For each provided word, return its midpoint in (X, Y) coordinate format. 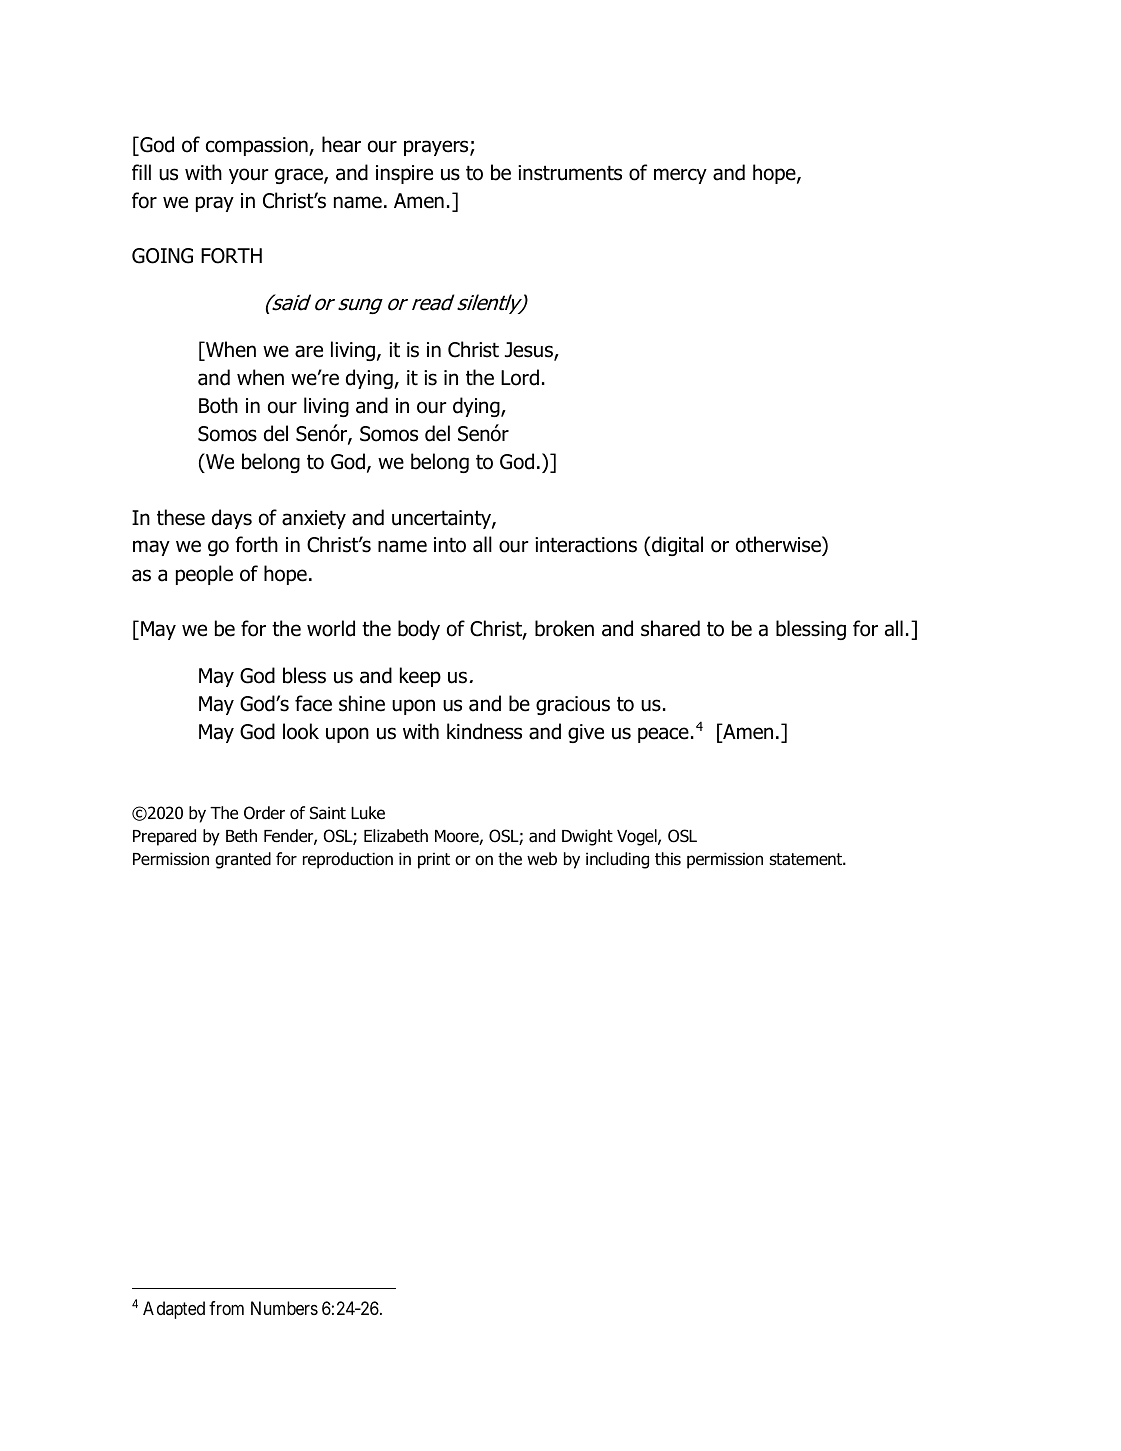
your (248, 176)
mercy (680, 176)
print (434, 860)
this (668, 859)
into (450, 545)
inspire (404, 174)
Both (218, 405)
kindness (484, 731)
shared (670, 628)
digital (677, 546)
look (301, 731)
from (226, 1308)
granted (243, 860)
